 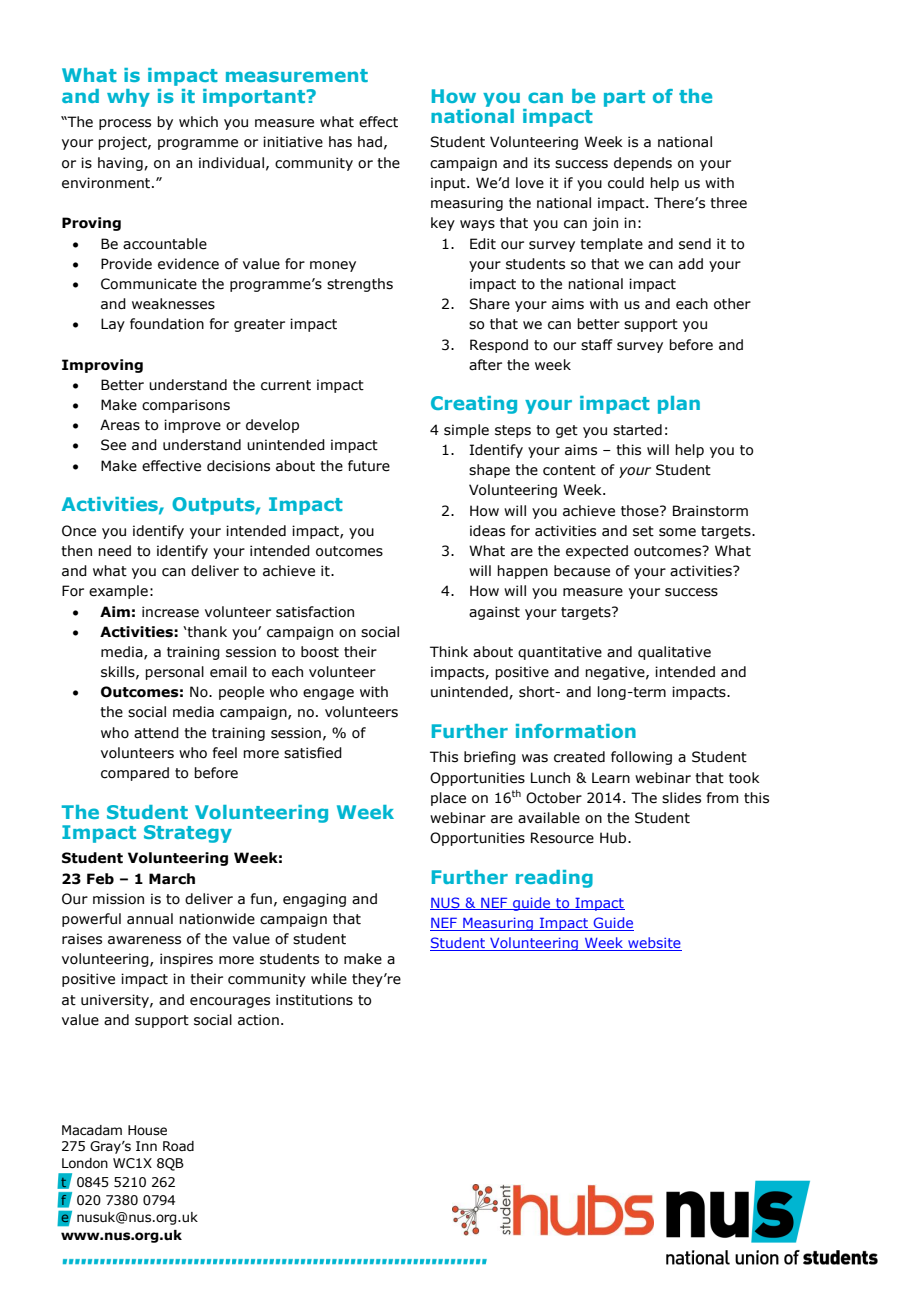 I want to click on institutions, so click(x=314, y=1000).
